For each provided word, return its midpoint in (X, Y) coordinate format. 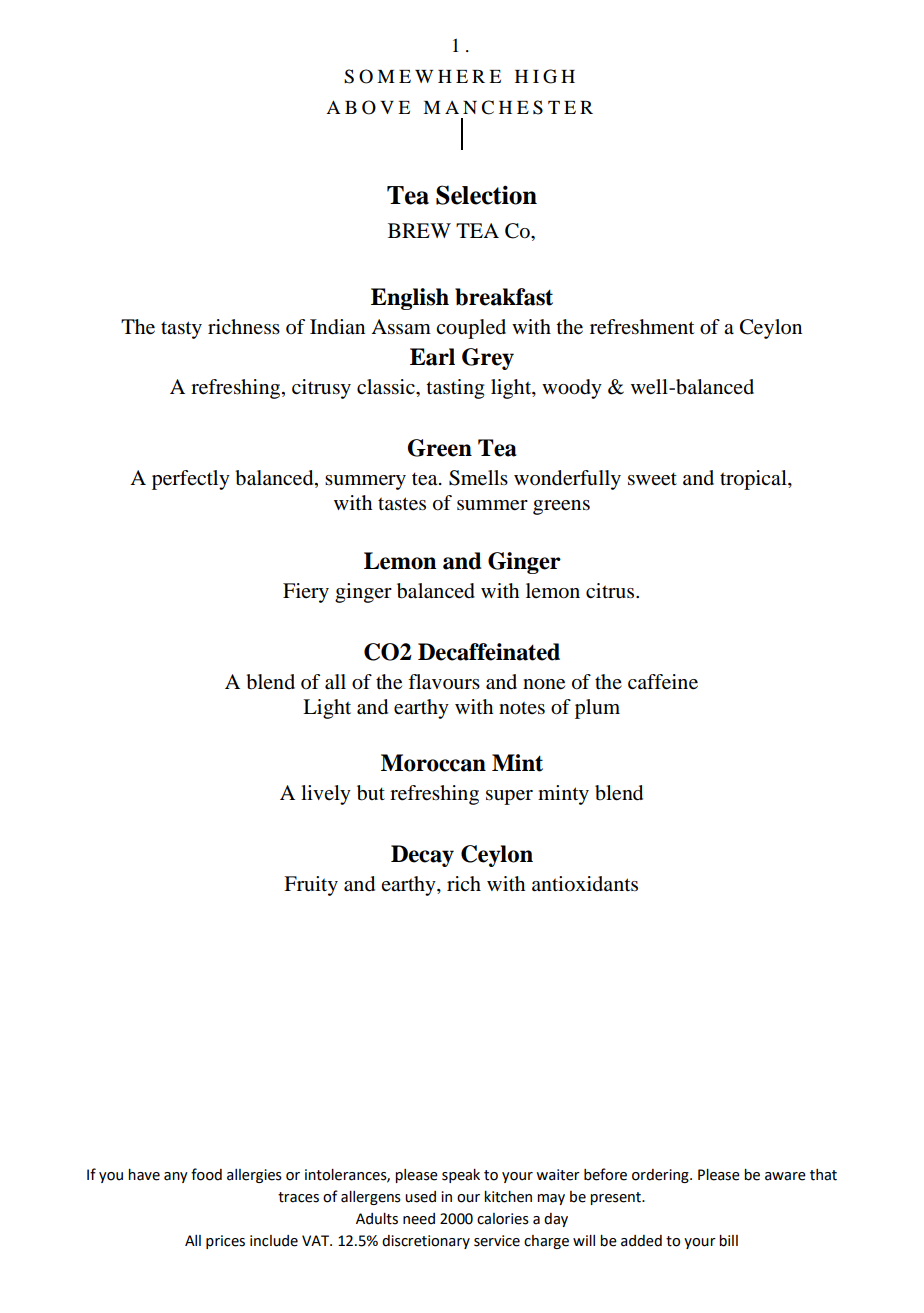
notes (522, 708)
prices (225, 1242)
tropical (754, 480)
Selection (486, 195)
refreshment (642, 327)
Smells (478, 478)
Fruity (311, 886)
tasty (181, 330)
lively (326, 795)
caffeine (663, 682)
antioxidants (585, 884)
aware (785, 1176)
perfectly (191, 480)
